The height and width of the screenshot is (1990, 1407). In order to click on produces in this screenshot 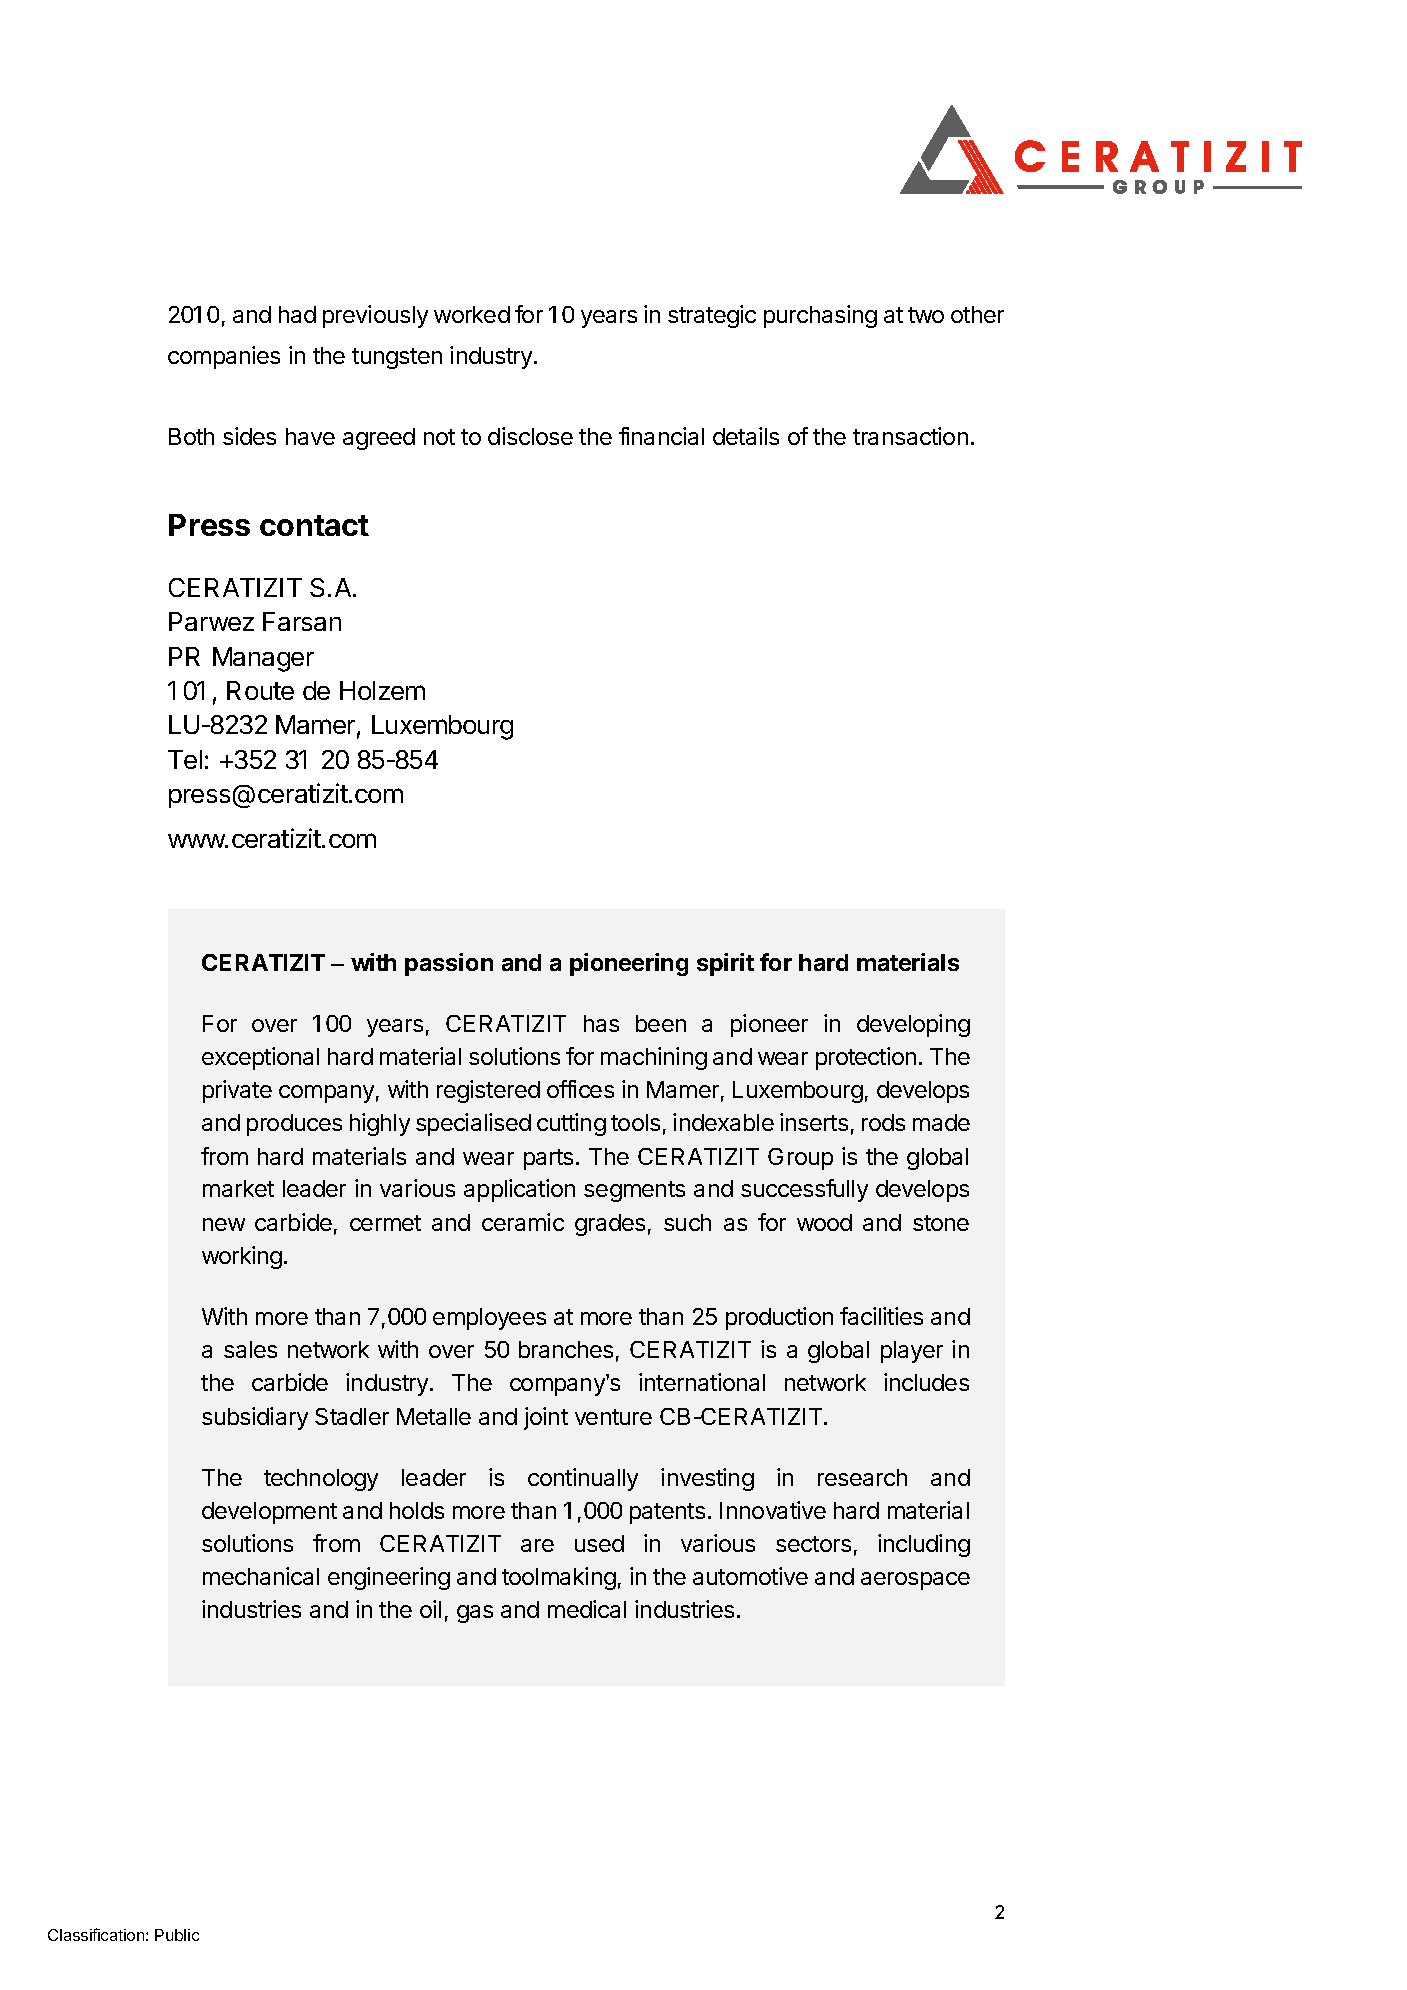, I will do `click(294, 1125)`.
